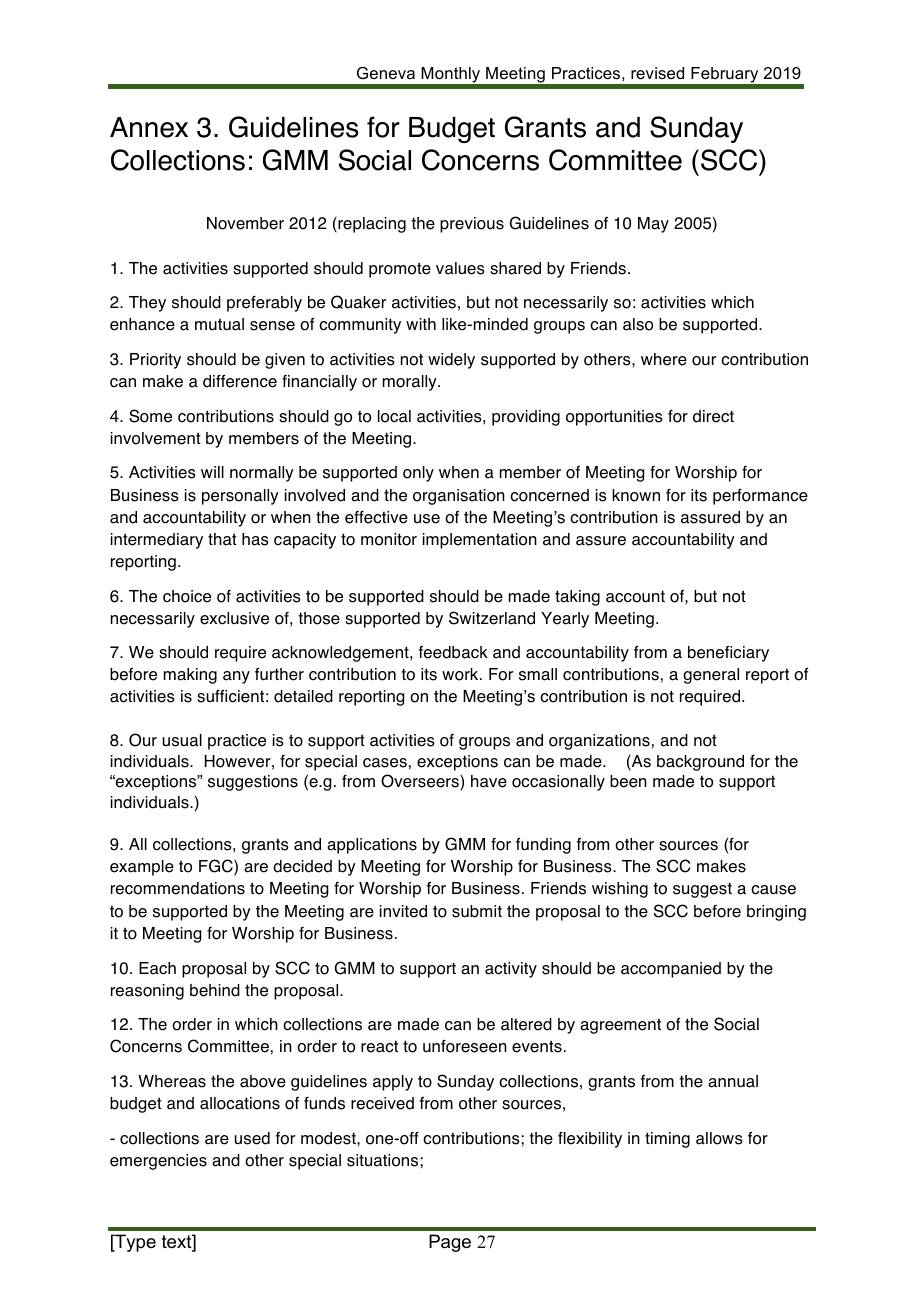 The image size is (924, 1308). Describe the element at coordinates (149, 127) in the screenshot. I see `Annex` at that location.
